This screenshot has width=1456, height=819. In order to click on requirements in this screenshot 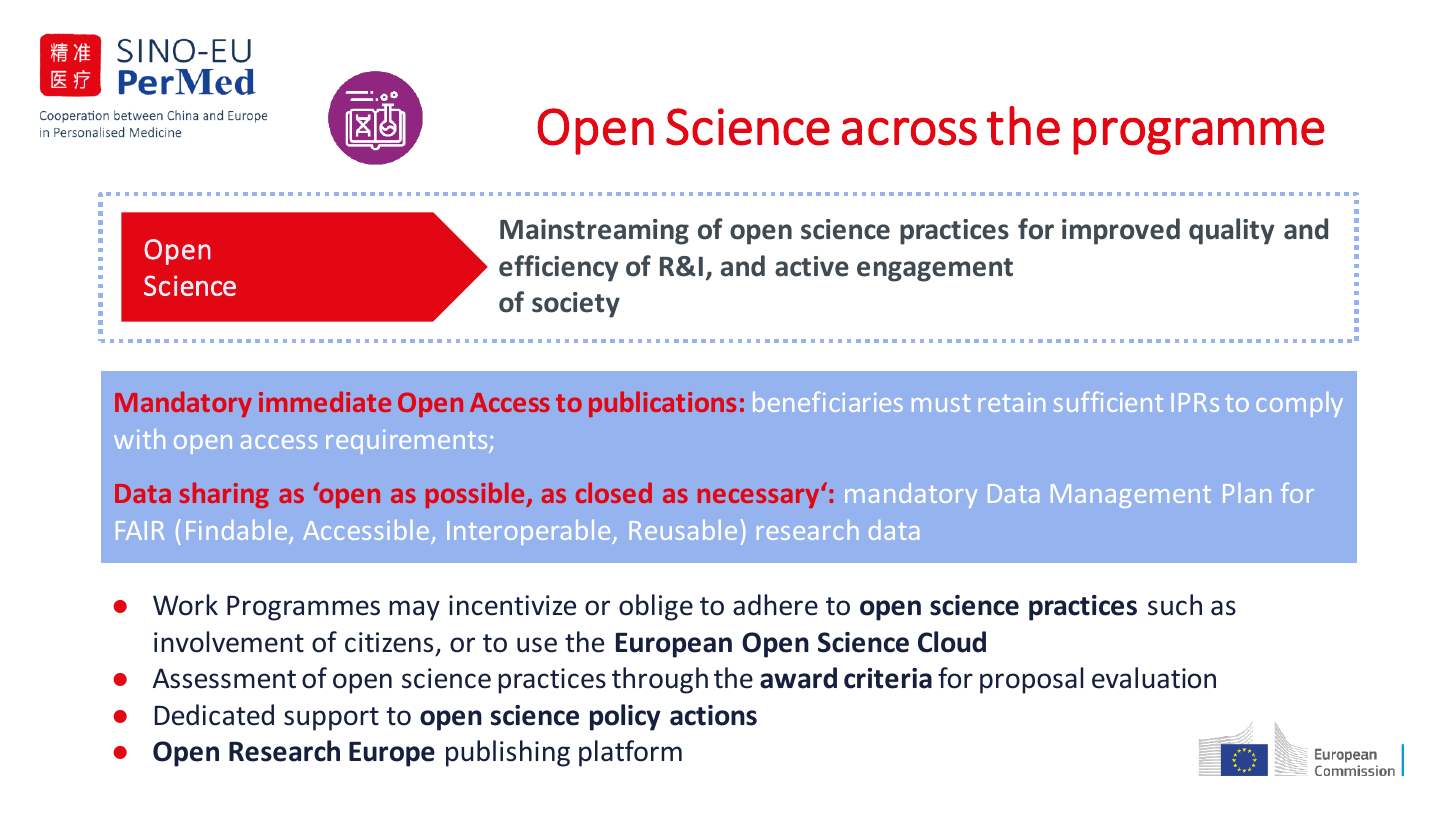, I will do `click(408, 442)`.
